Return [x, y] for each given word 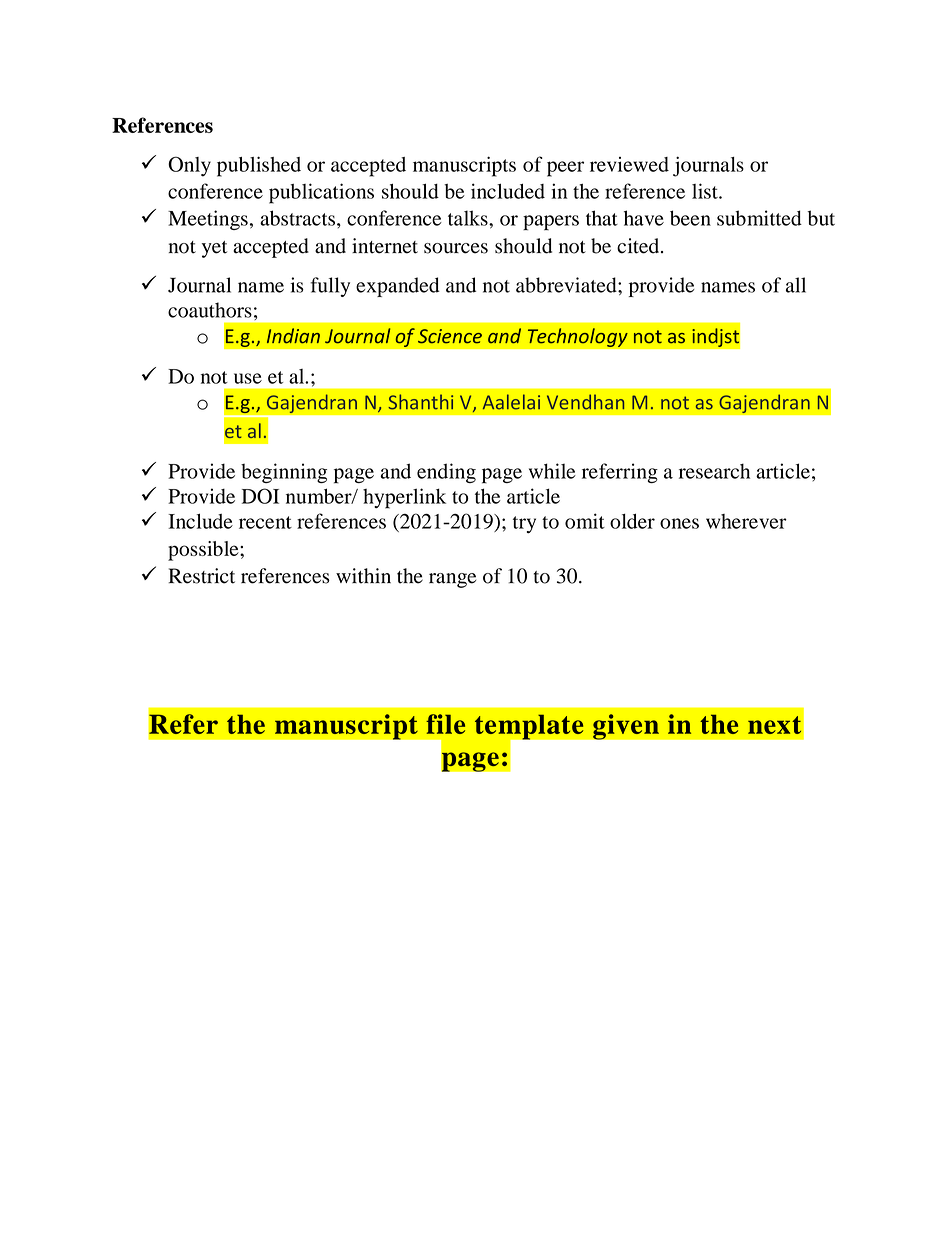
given [626, 727]
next [774, 725]
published [259, 166]
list [706, 191]
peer [565, 169]
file [445, 724]
